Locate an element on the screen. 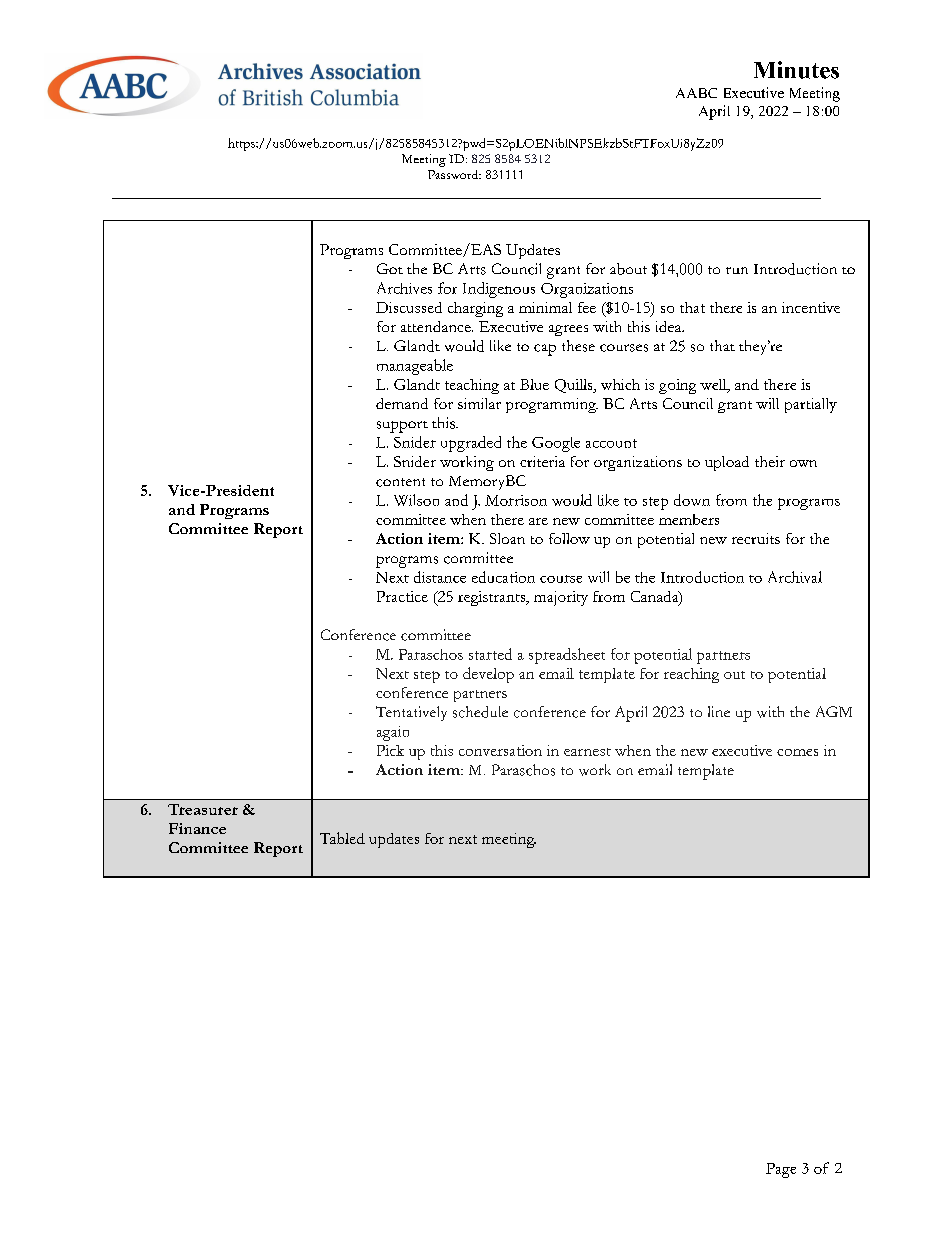 The width and height of the screenshot is (952, 1233). criteria is located at coordinates (542, 461).
